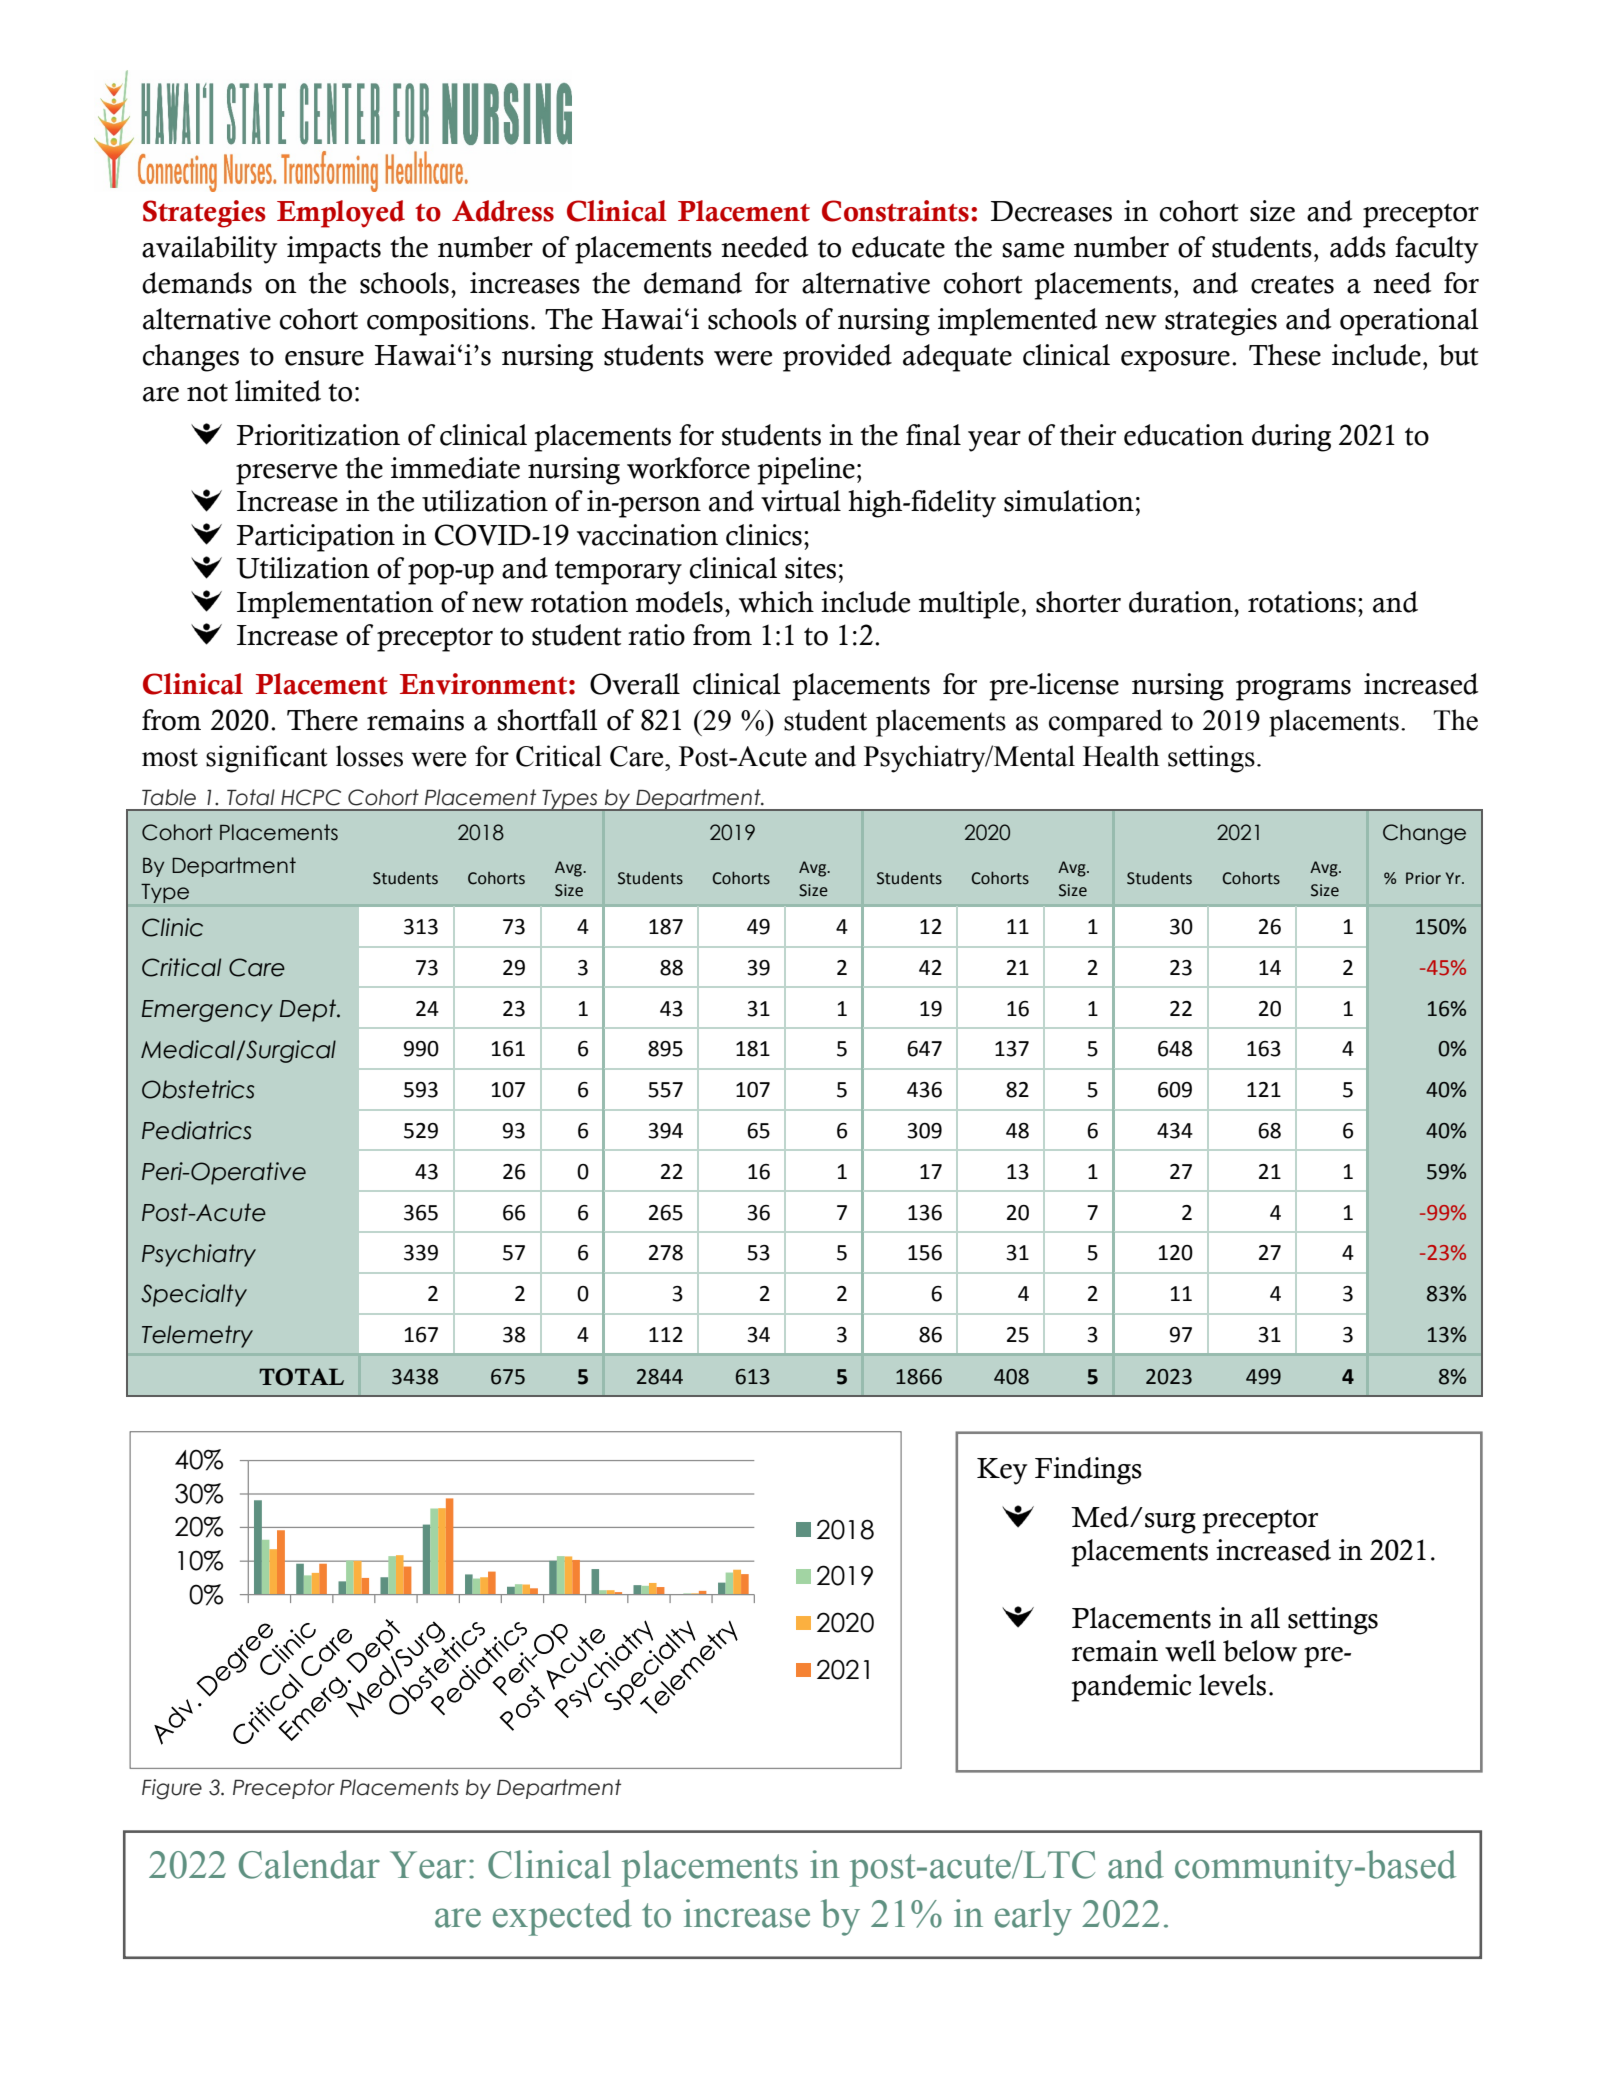 The width and height of the document is (1609, 2082). I want to click on Telemetry, so click(197, 1336).
